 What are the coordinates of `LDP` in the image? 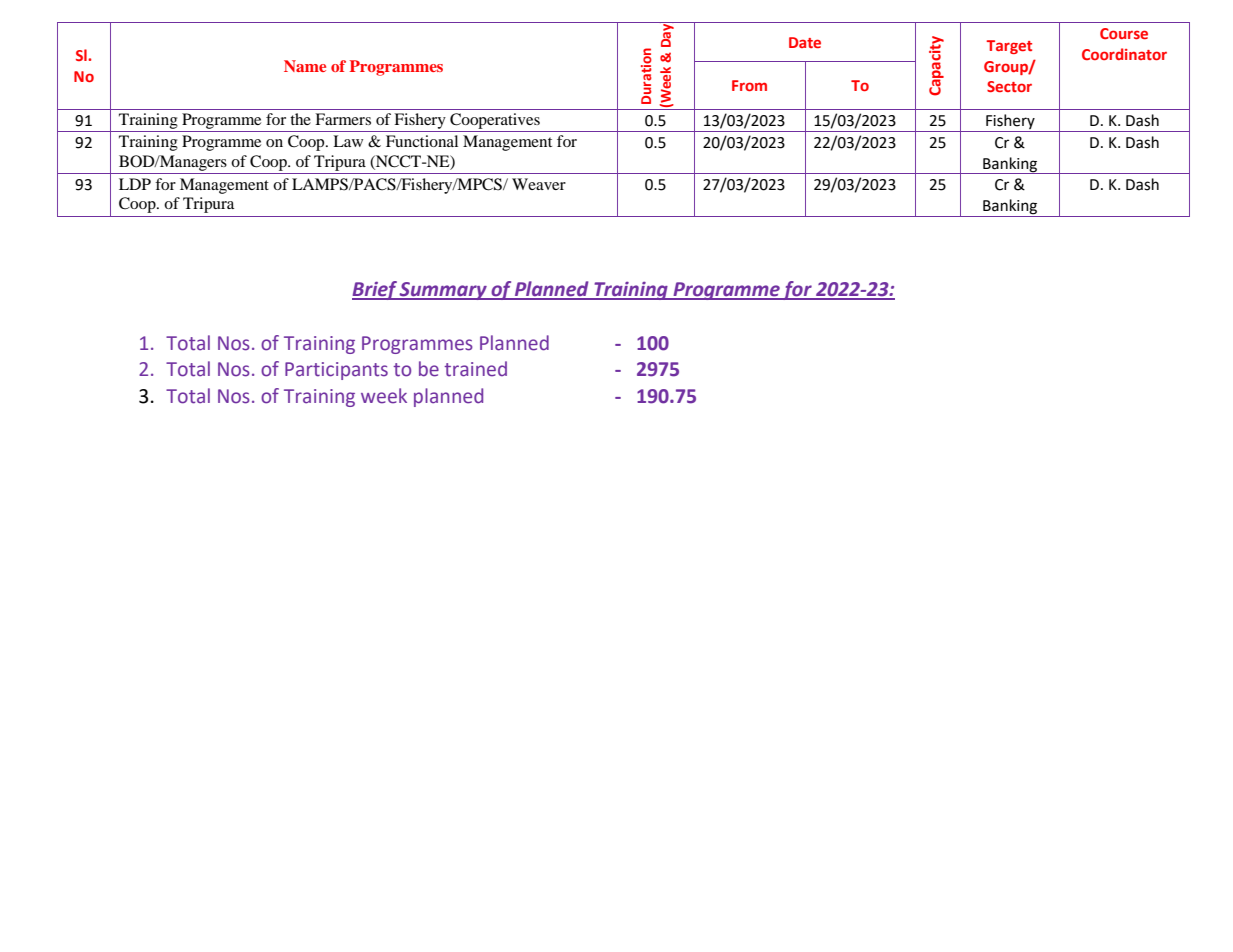 It's located at (135, 184).
